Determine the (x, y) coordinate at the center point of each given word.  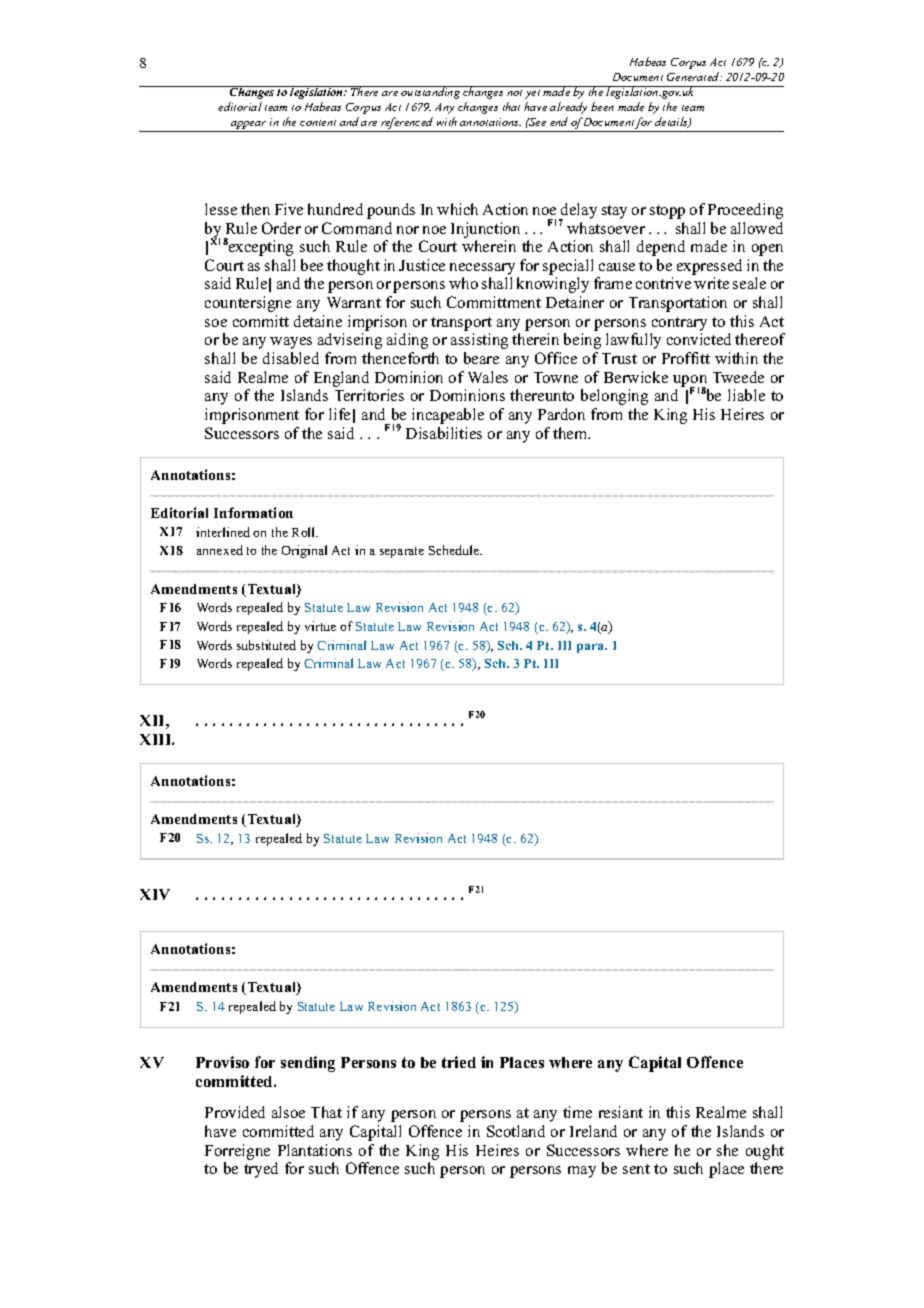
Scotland (516, 1131)
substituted (266, 645)
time (577, 1112)
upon (690, 382)
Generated (694, 76)
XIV (155, 894)
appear (249, 126)
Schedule (455, 550)
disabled (291, 358)
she (727, 1150)
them (571, 433)
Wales (488, 377)
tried (459, 1062)
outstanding (431, 92)
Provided (235, 1112)
